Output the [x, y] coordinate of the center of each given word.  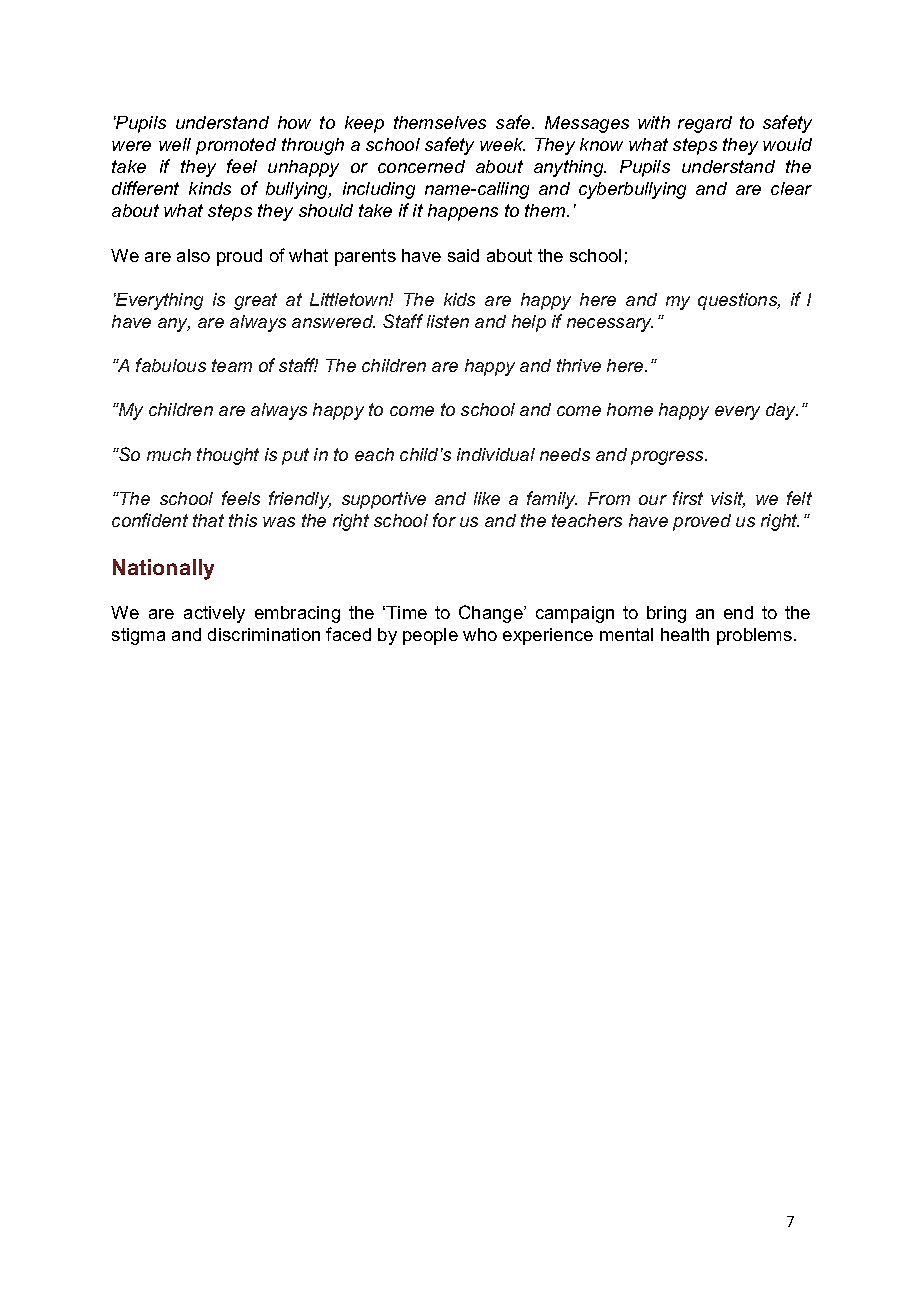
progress [668, 458]
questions [739, 301]
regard [705, 124]
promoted [236, 146]
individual [496, 454]
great [255, 301]
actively [214, 614]
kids [459, 299]
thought [228, 456]
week [502, 144]
